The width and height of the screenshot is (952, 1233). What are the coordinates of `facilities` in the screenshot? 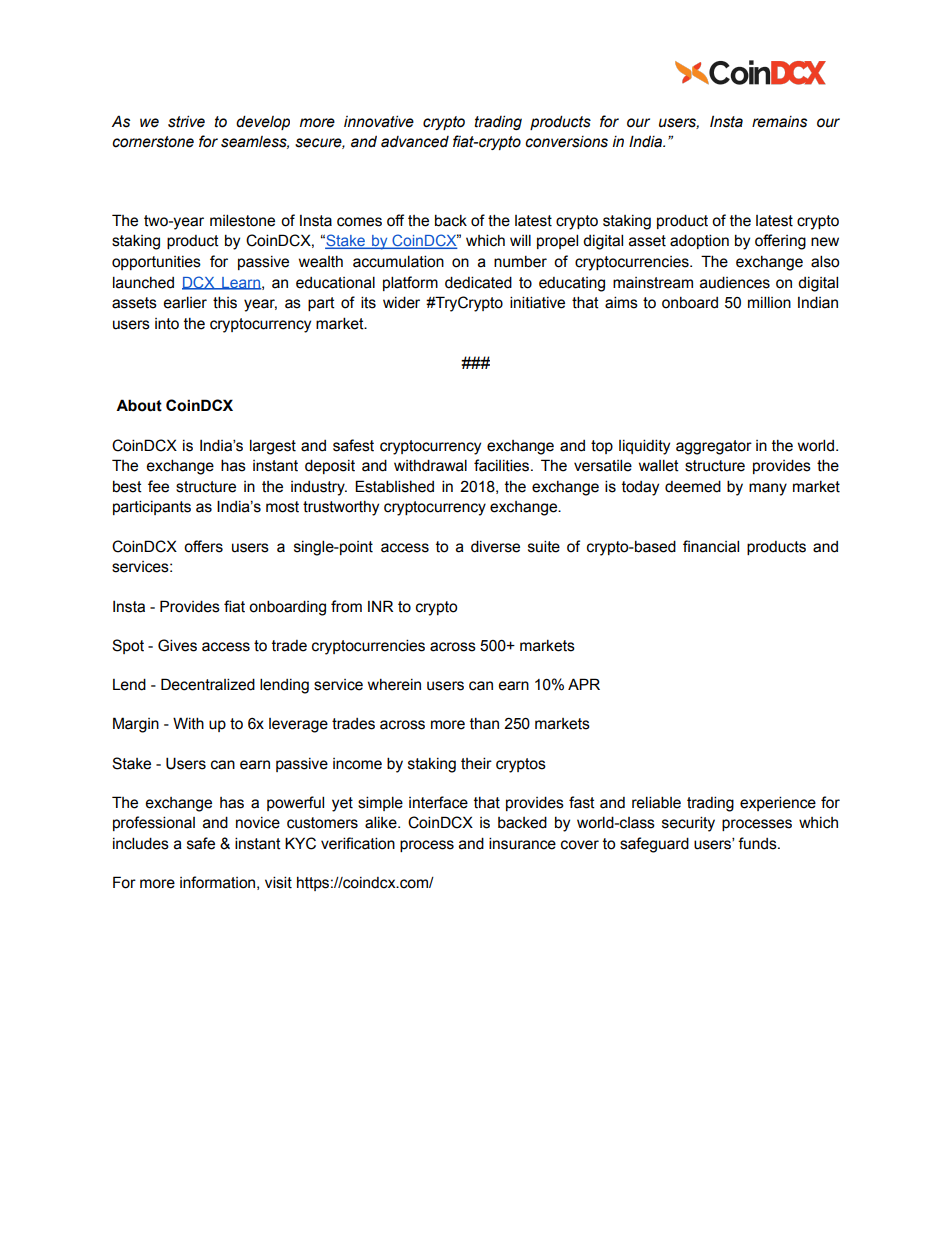 It's located at (503, 465).
